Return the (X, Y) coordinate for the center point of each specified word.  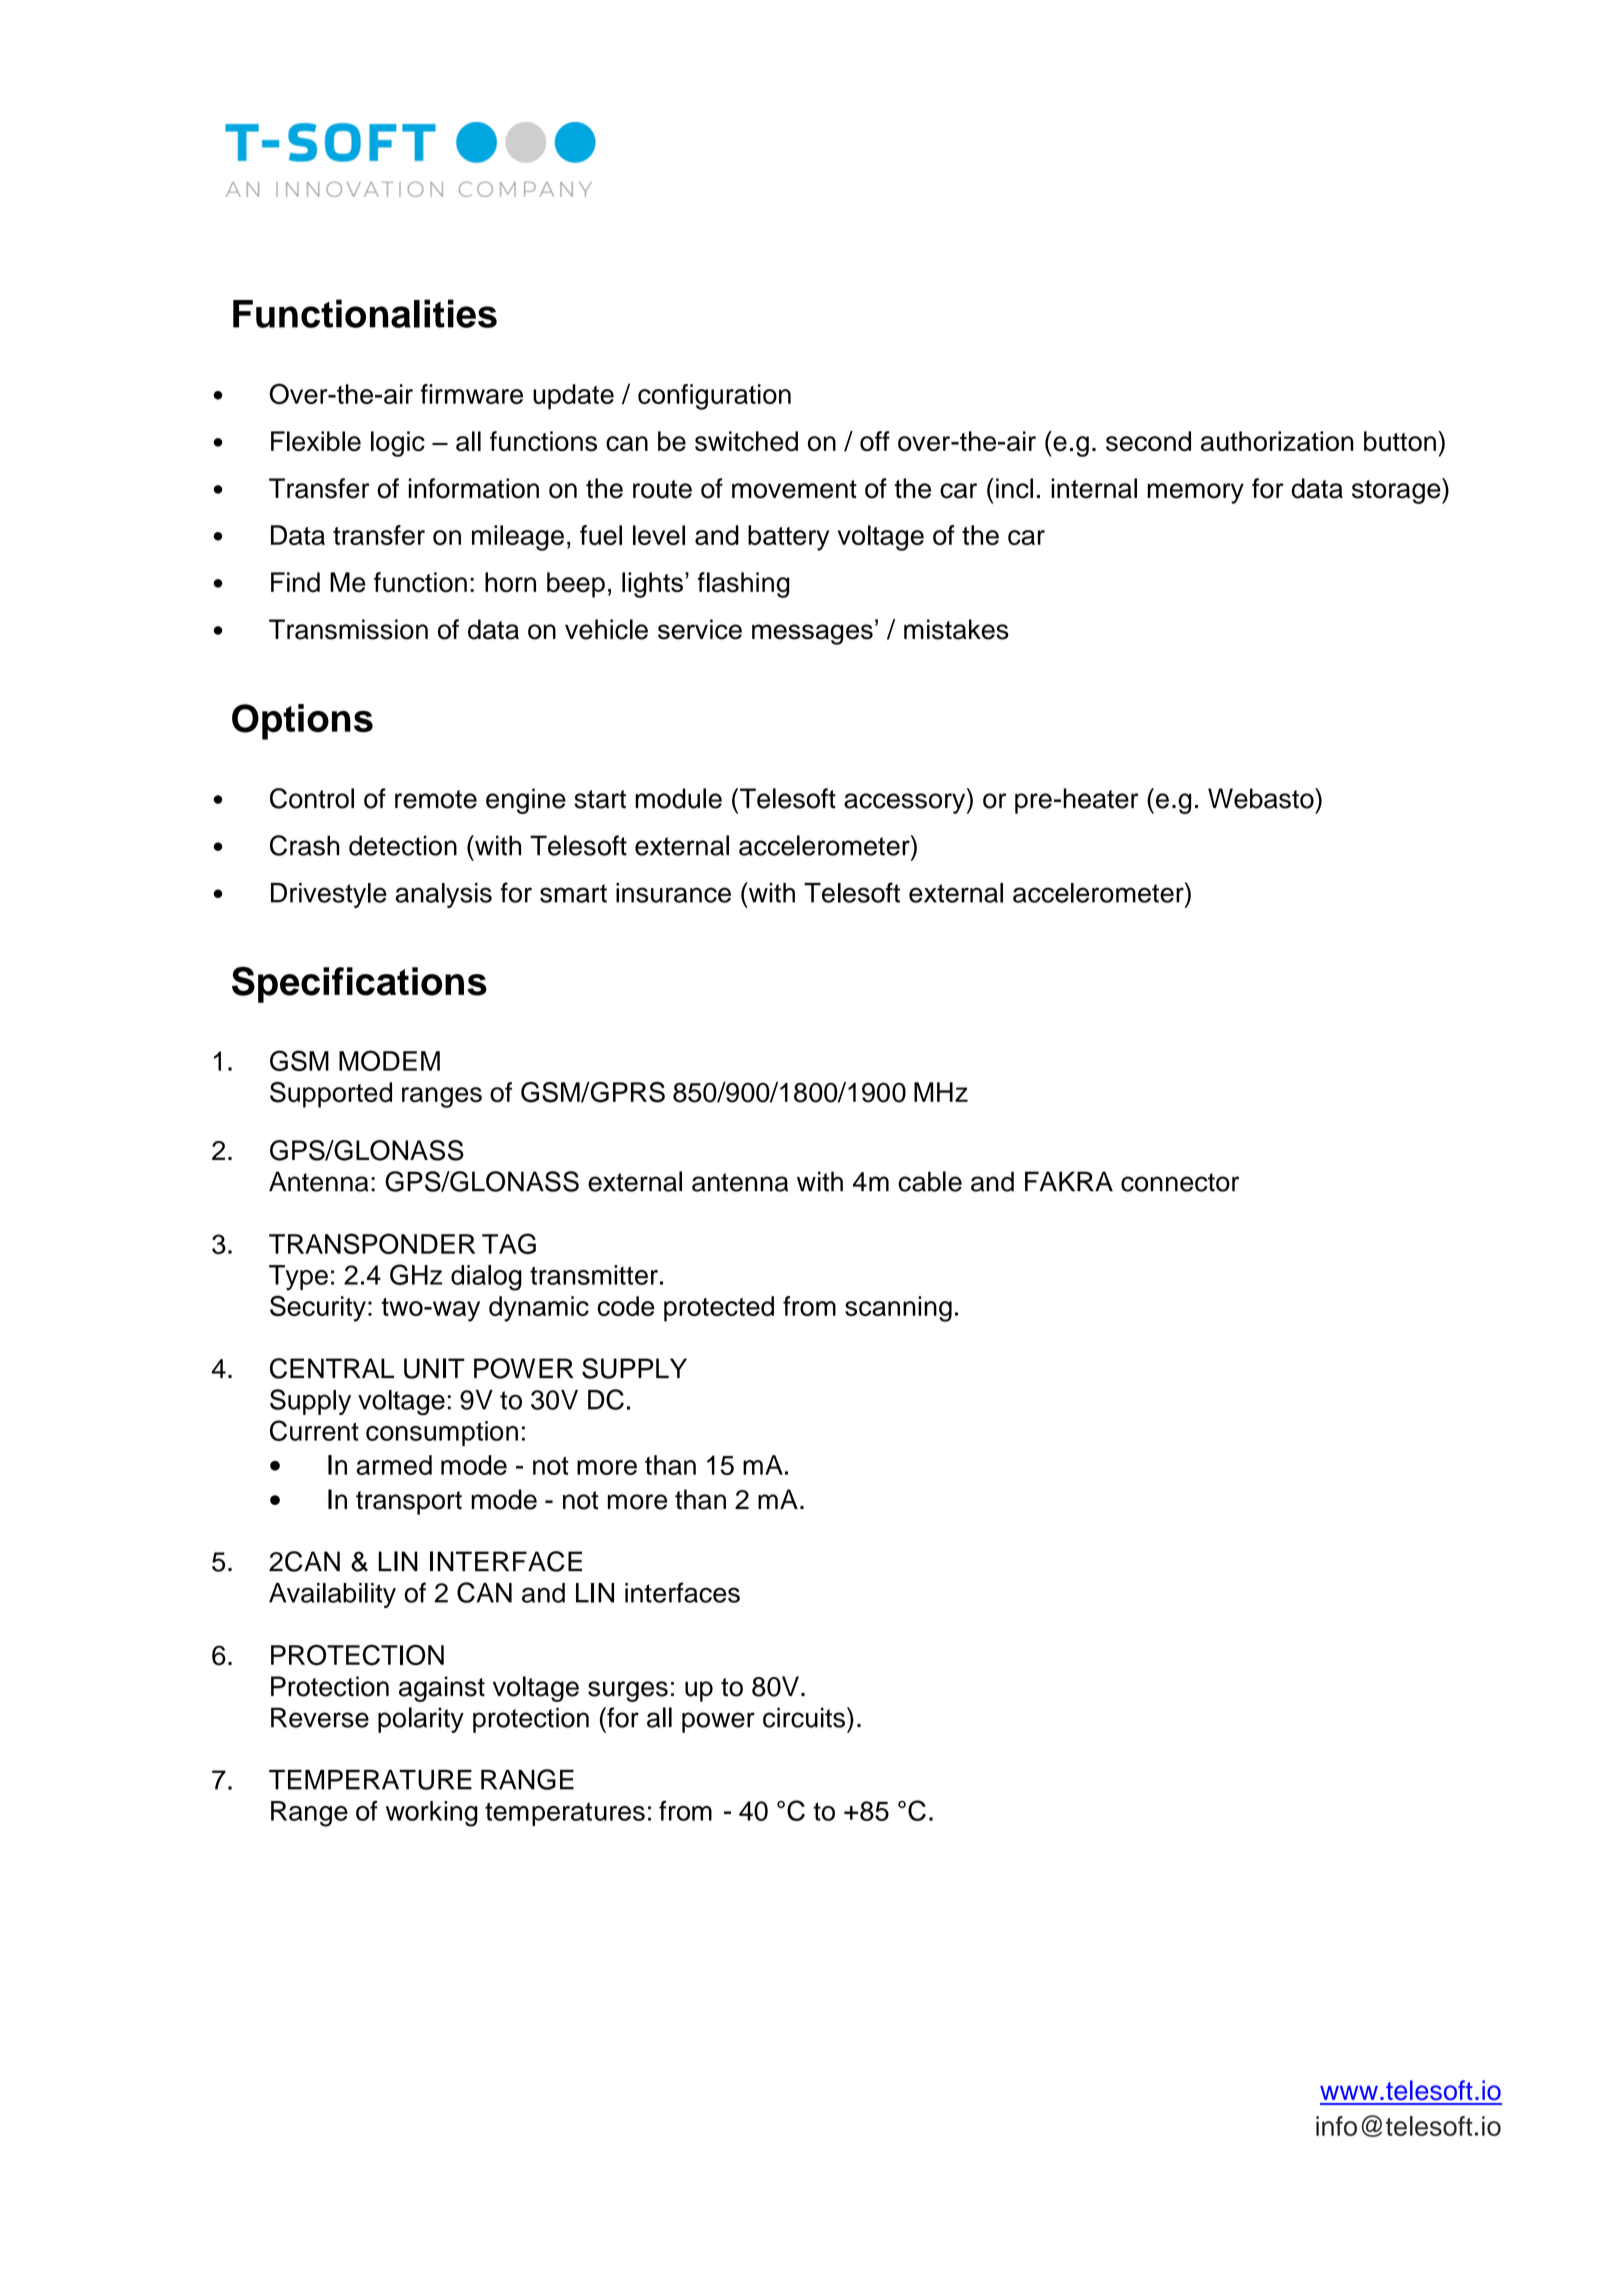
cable (930, 1181)
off (875, 441)
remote (436, 799)
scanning (898, 1309)
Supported (331, 1095)
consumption (442, 1433)
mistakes (956, 629)
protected (719, 1309)
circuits (804, 1717)
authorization (1277, 441)
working (432, 1814)
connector (1180, 1182)
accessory (906, 803)
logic (398, 444)
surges (628, 1691)
